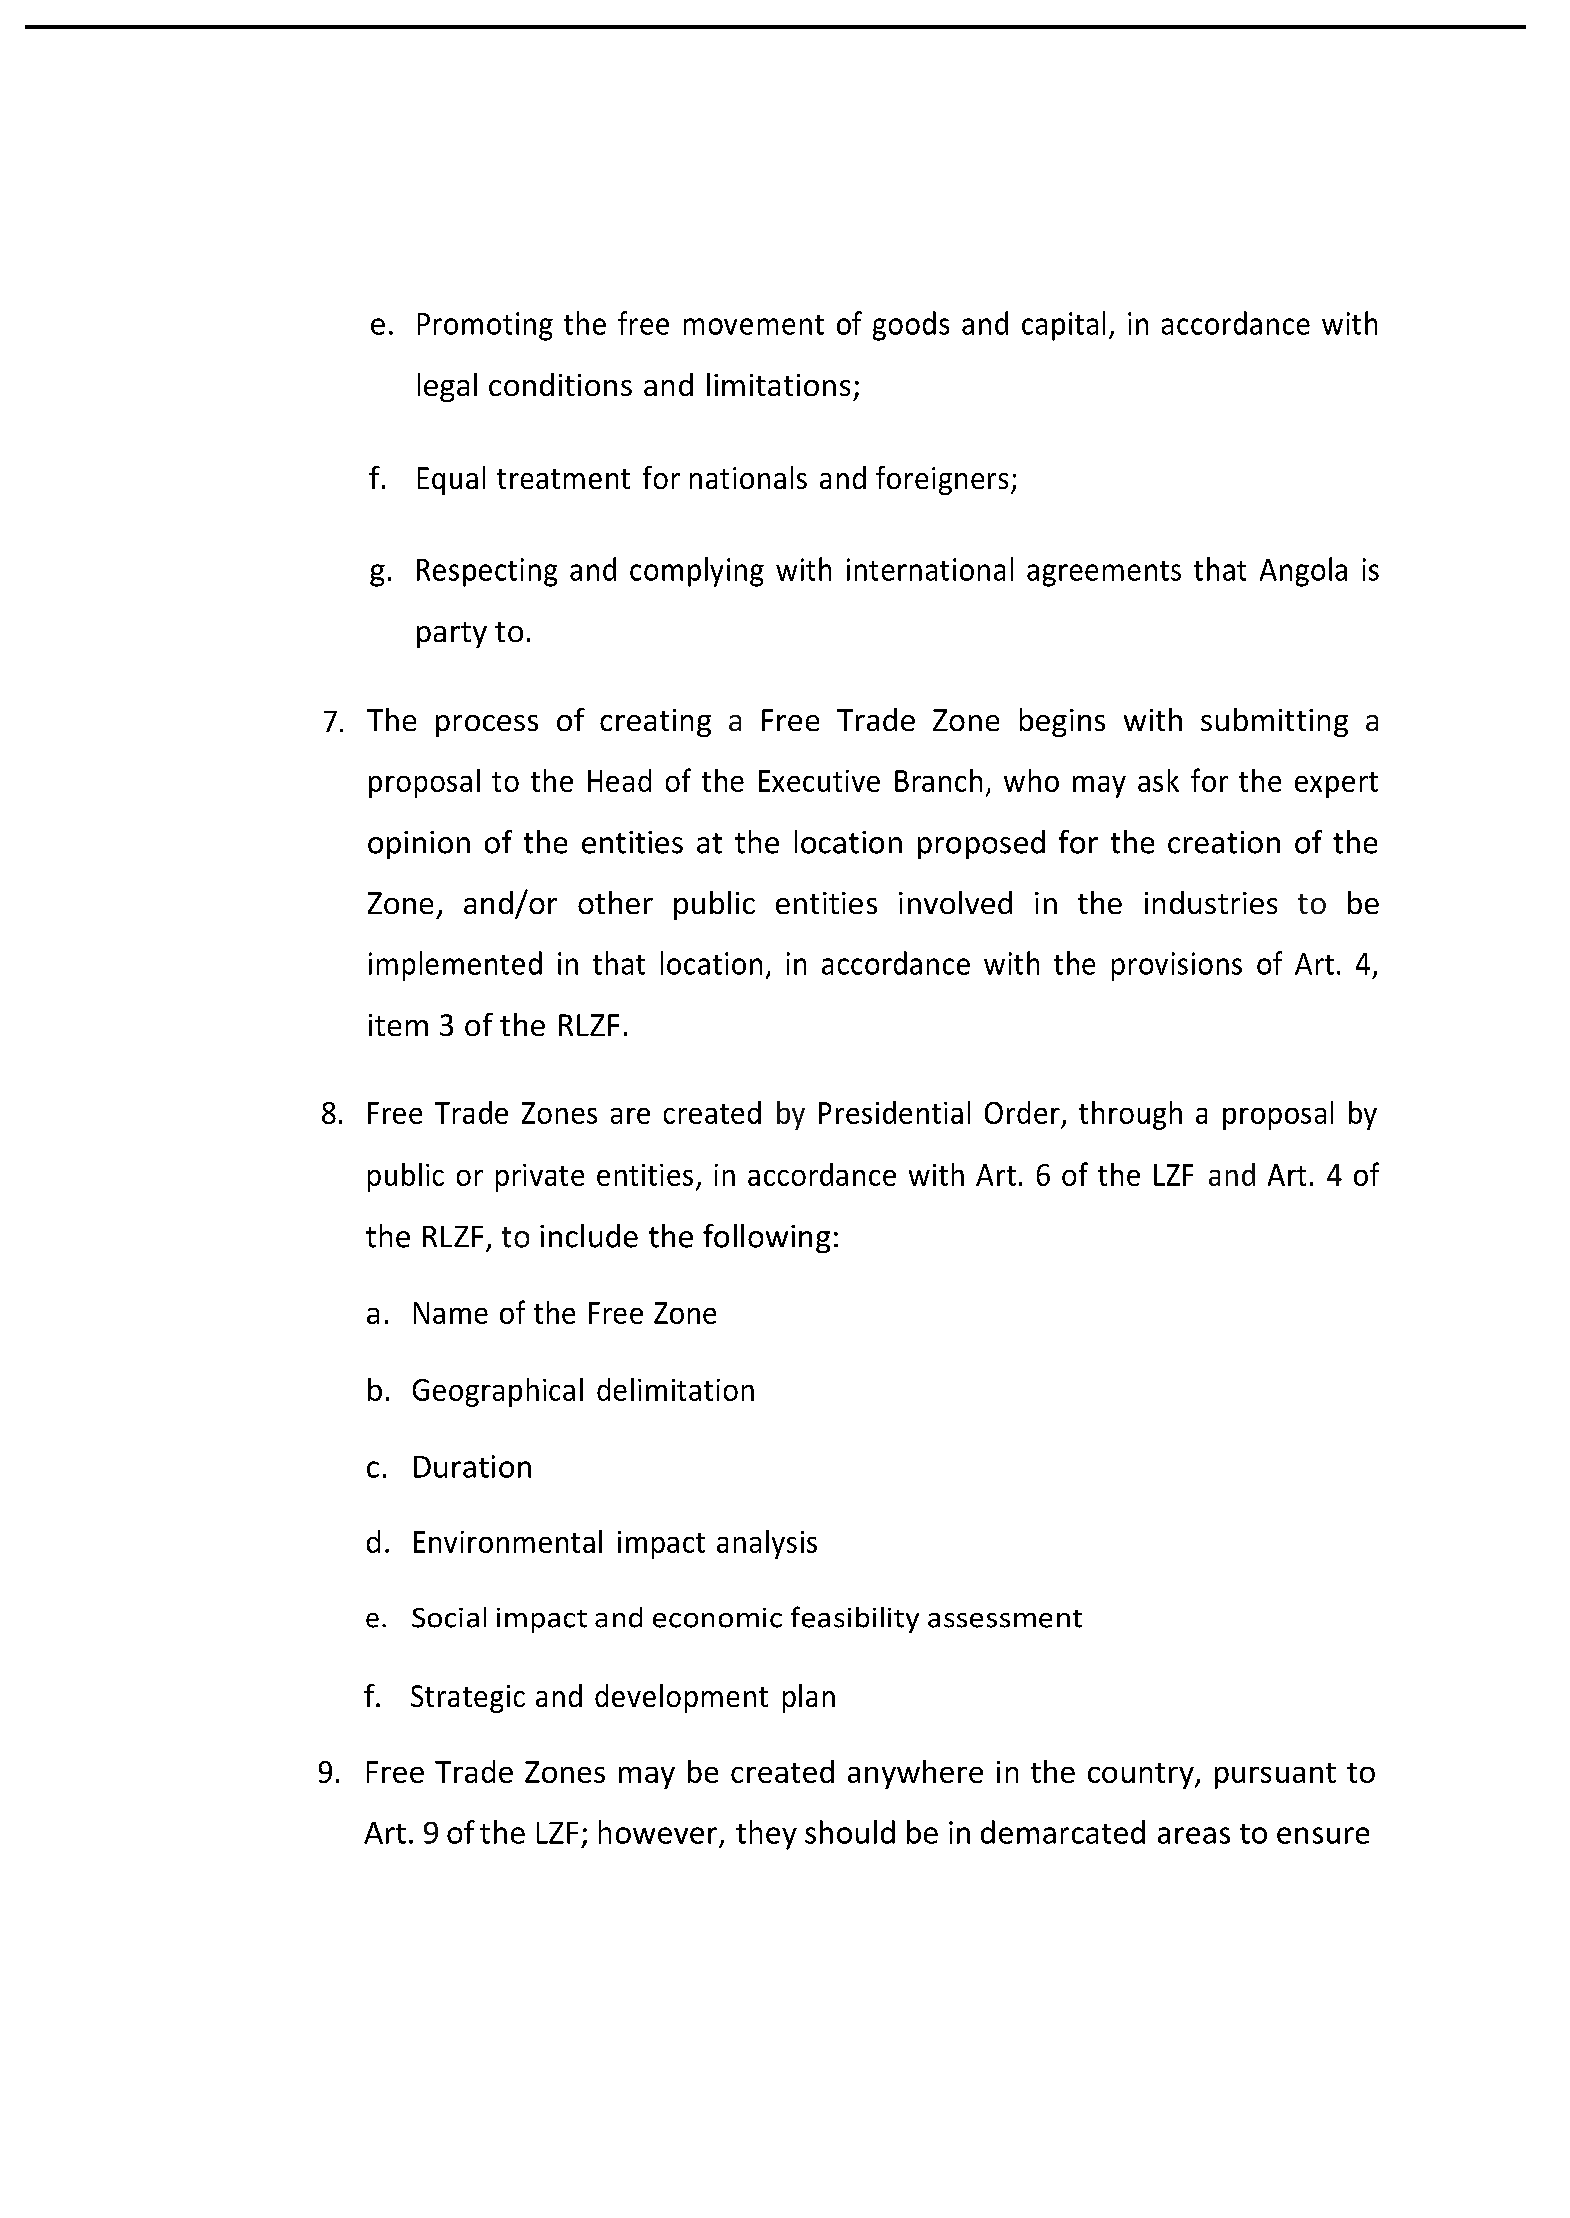  Describe the element at coordinates (468, 1699) in the screenshot. I see `Strategic` at that location.
